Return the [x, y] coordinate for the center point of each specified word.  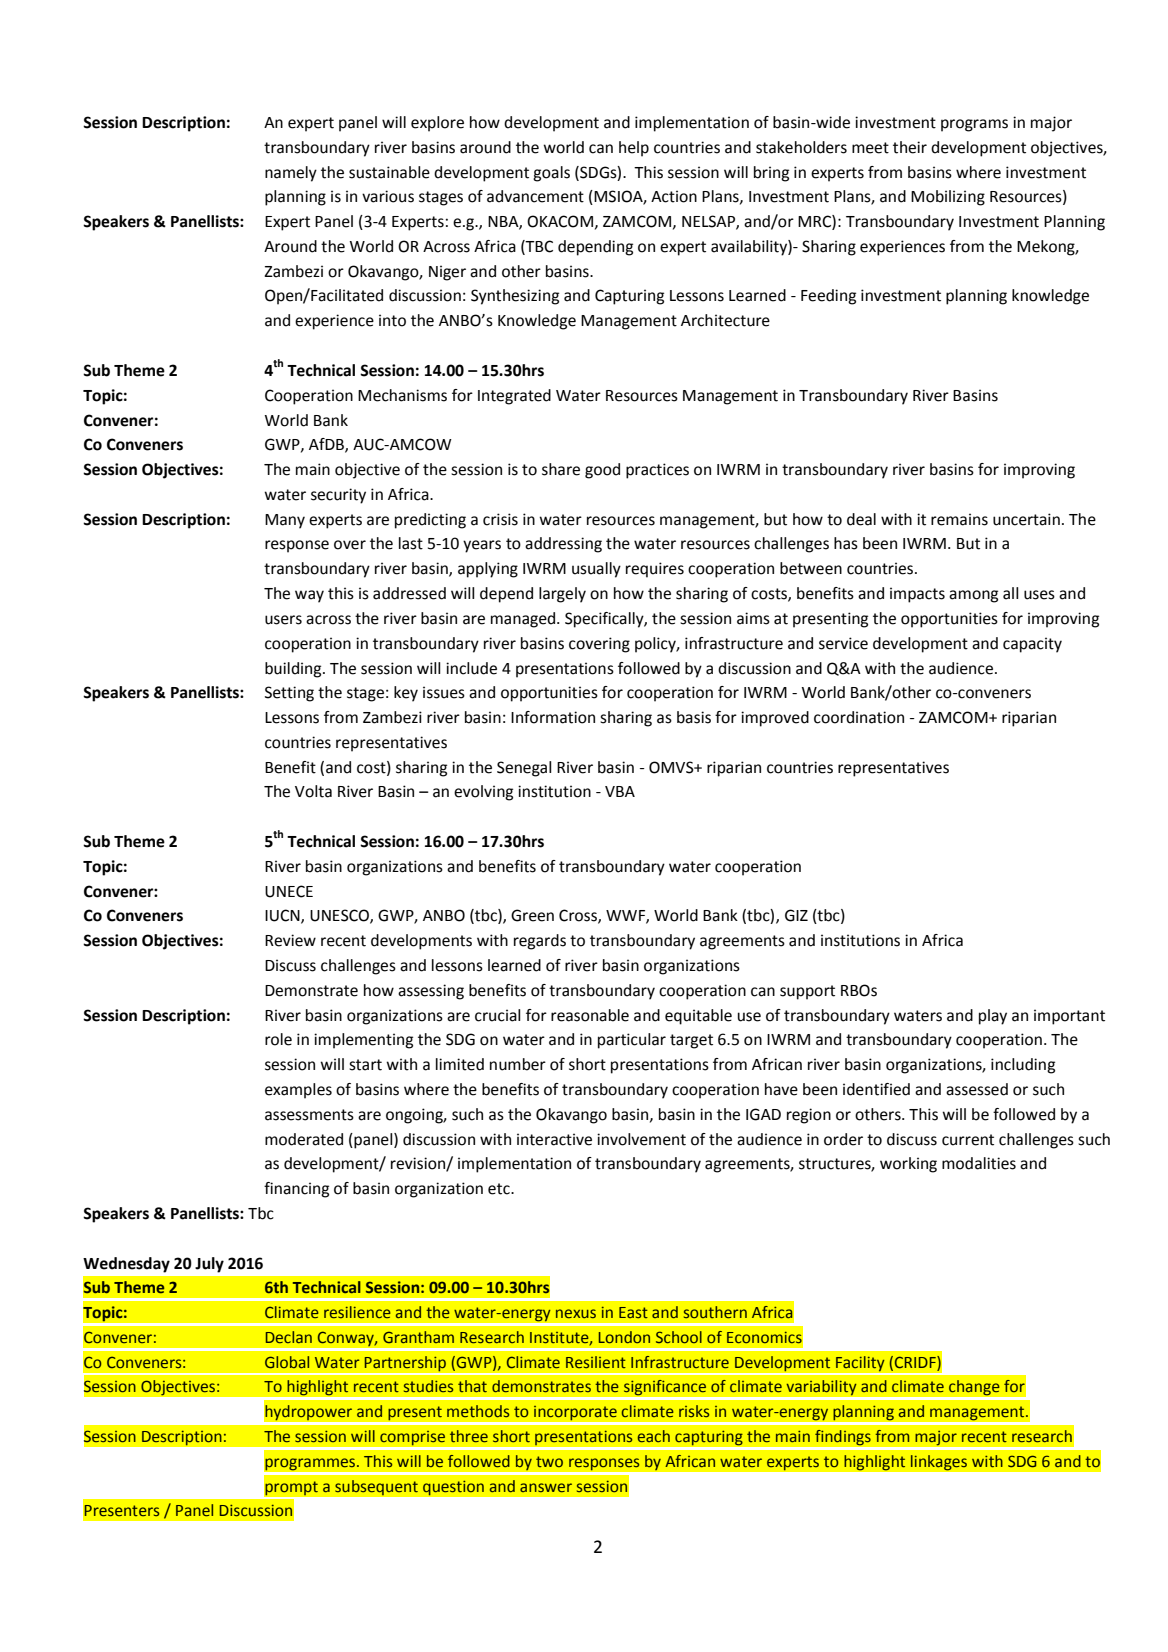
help [634, 149]
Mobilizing [948, 198]
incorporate [575, 1413]
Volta [313, 791]
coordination [859, 717]
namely [291, 174]
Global [287, 1362]
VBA [620, 791]
